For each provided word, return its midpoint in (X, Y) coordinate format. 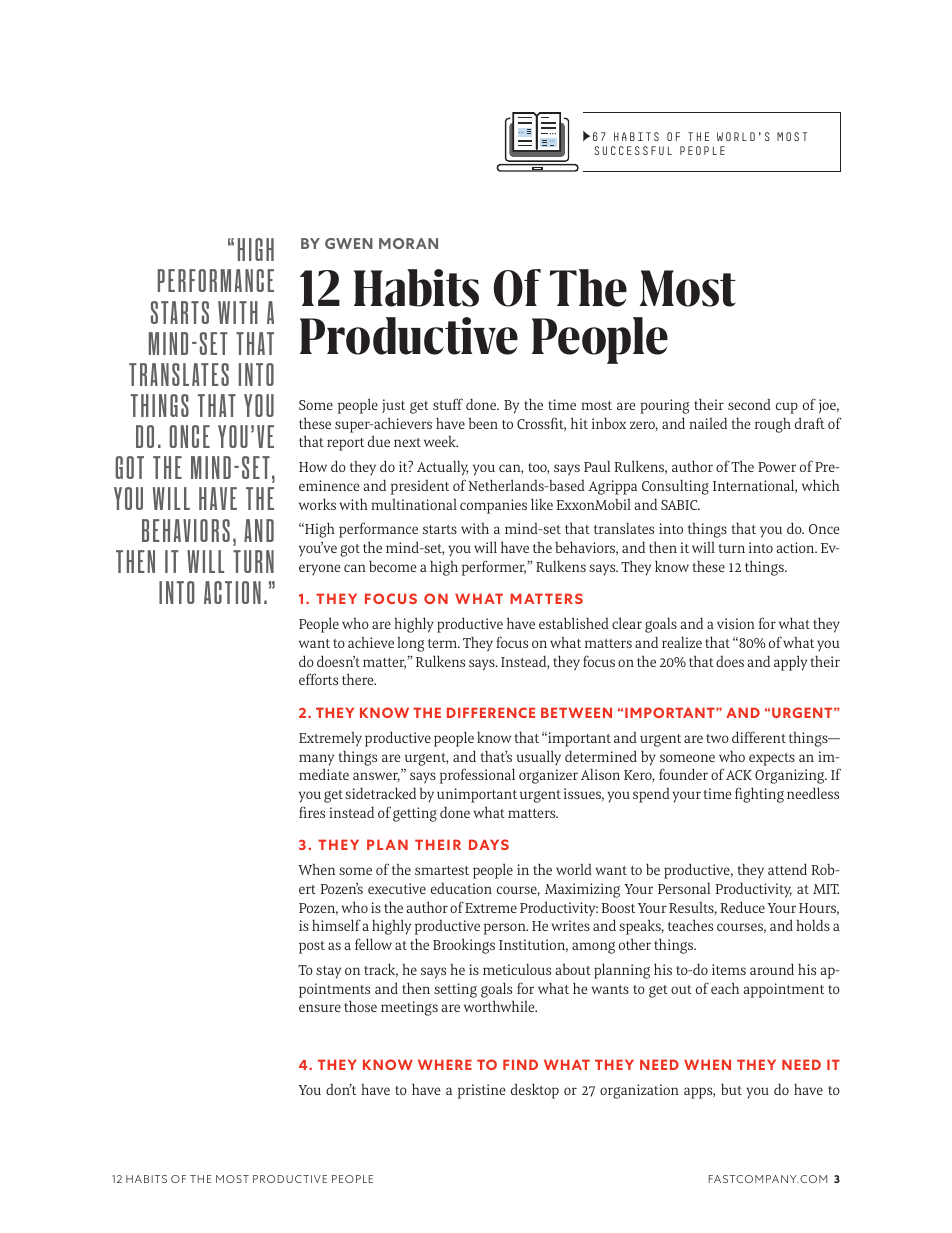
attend (787, 869)
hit (579, 423)
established (574, 623)
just (393, 406)
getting (415, 814)
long (410, 644)
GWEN (349, 243)
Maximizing (582, 890)
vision (736, 623)
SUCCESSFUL (633, 150)
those (360, 1006)
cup (787, 408)
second (749, 404)
